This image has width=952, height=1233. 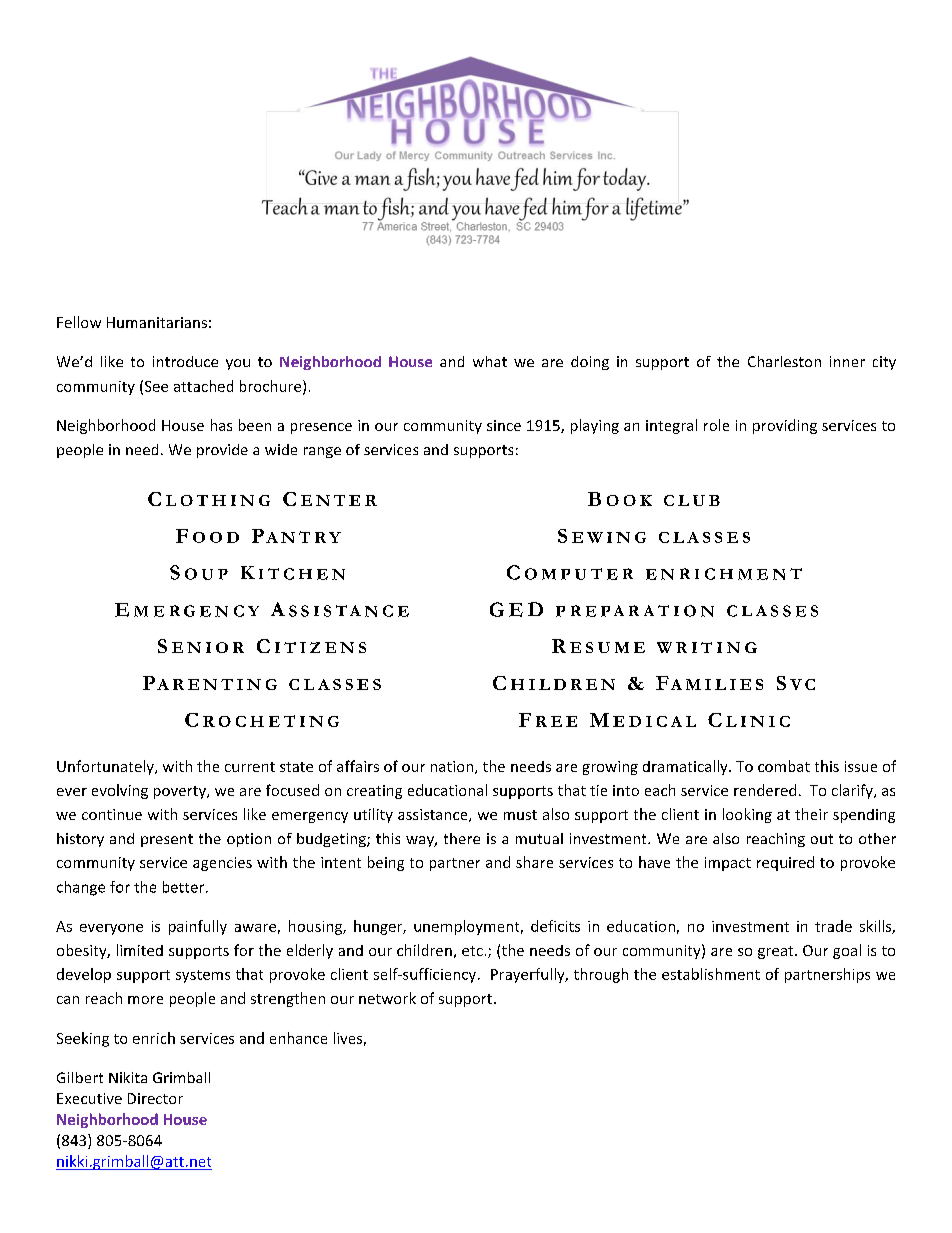 What do you see at coordinates (128, 1077) in the image?
I see `Nikita` at bounding box center [128, 1077].
